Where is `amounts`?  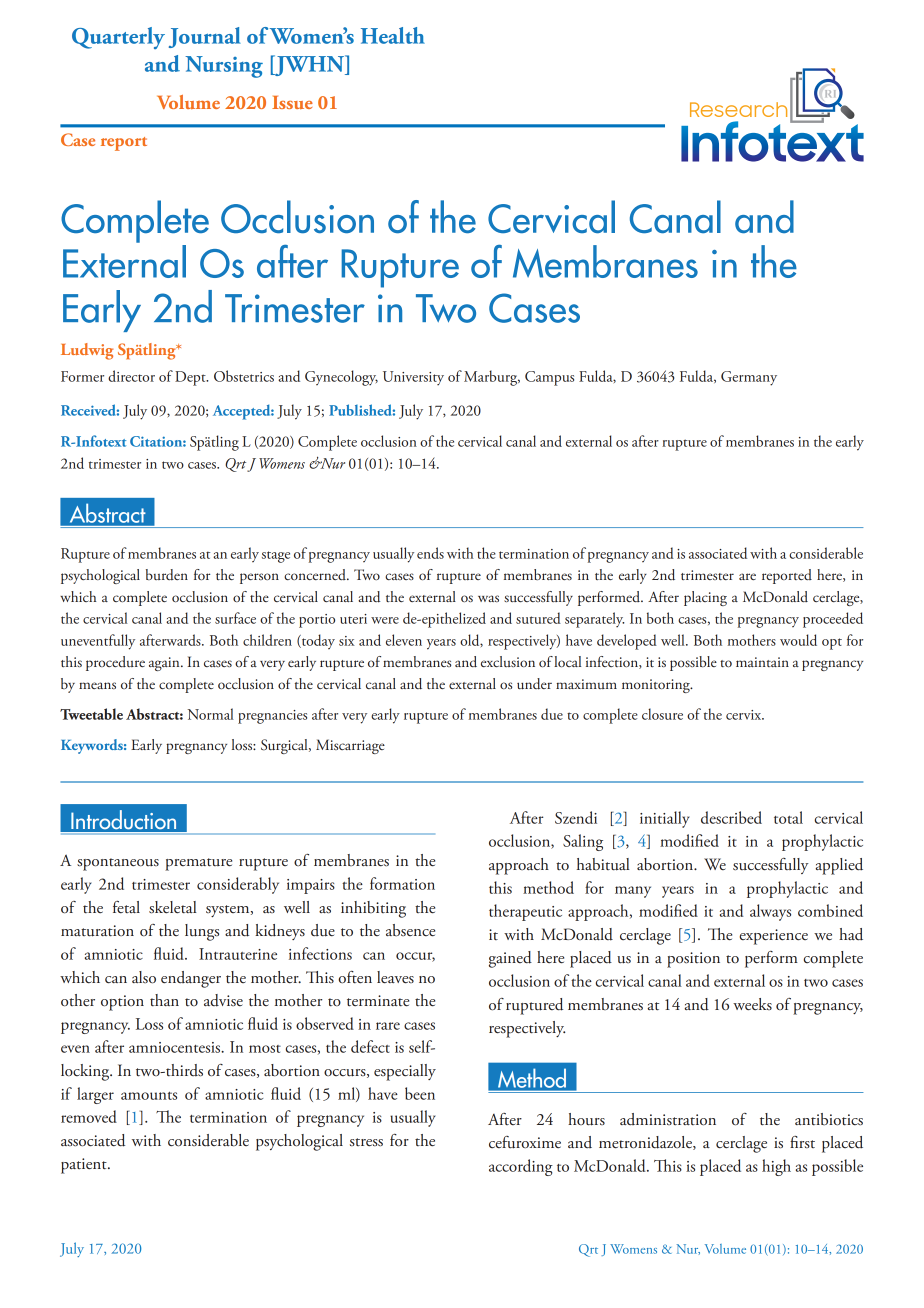 amounts is located at coordinates (149, 1096).
